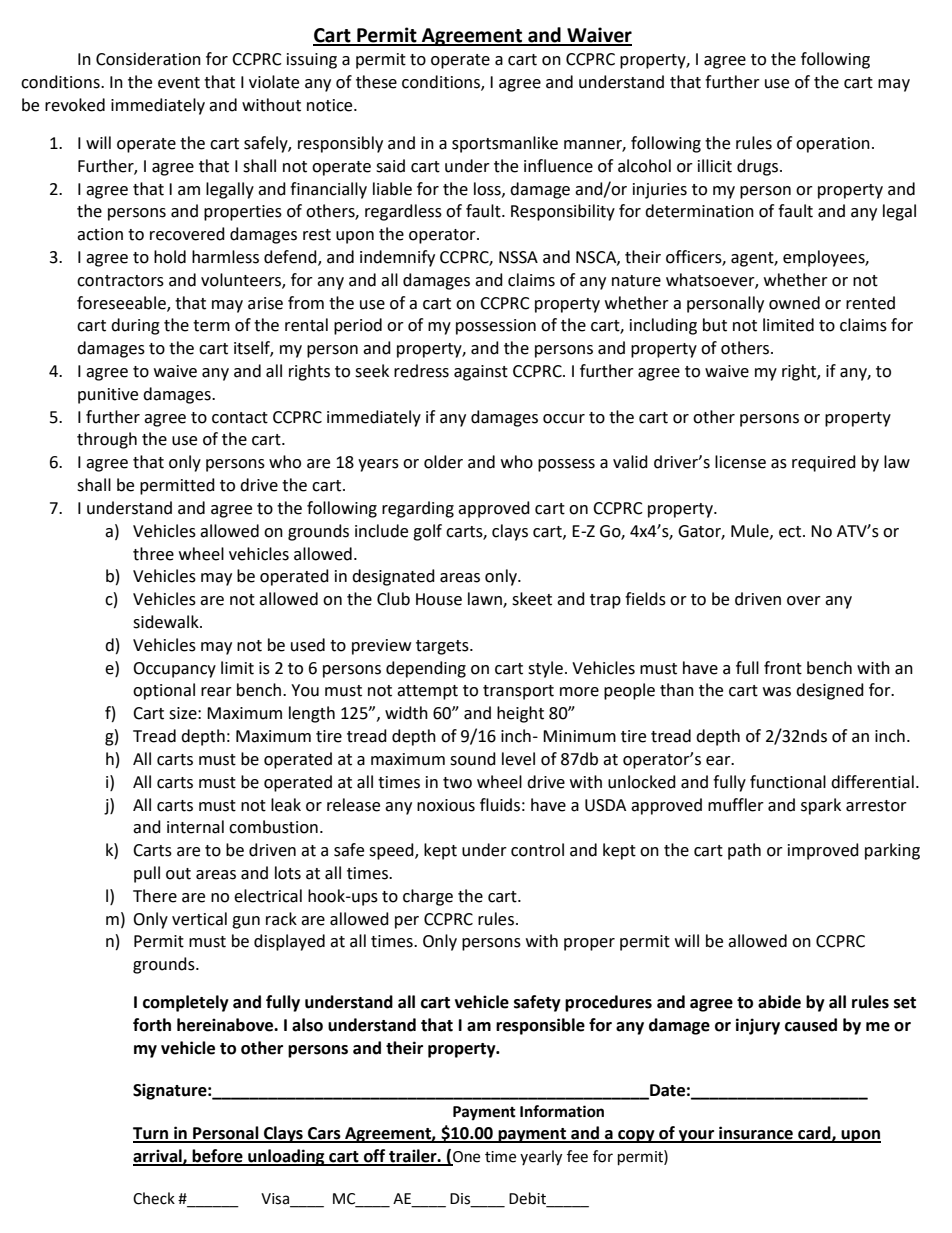 This screenshot has width=952, height=1233. I want to click on before, so click(218, 1157).
